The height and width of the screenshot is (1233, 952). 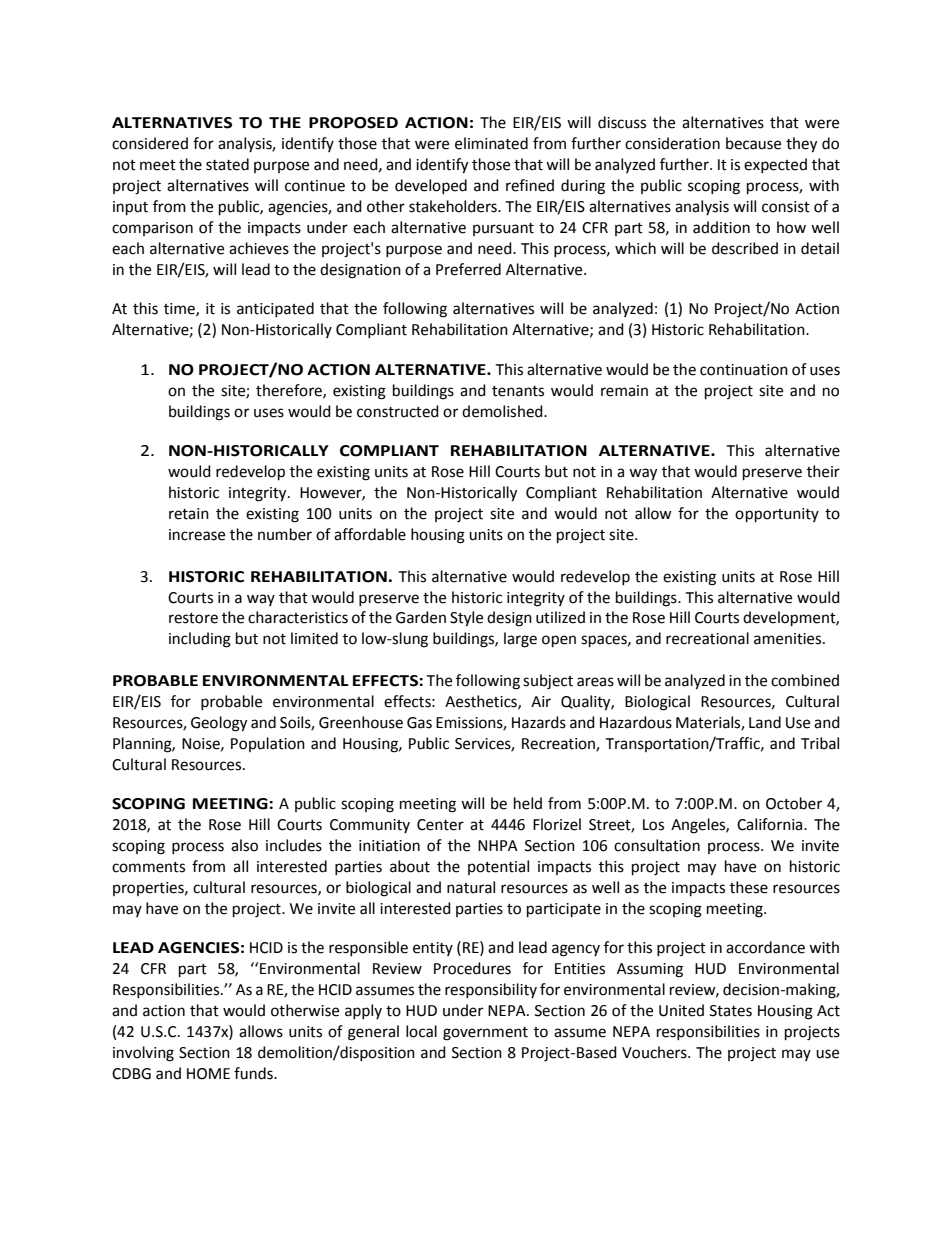 I want to click on opportunity, so click(x=777, y=515).
